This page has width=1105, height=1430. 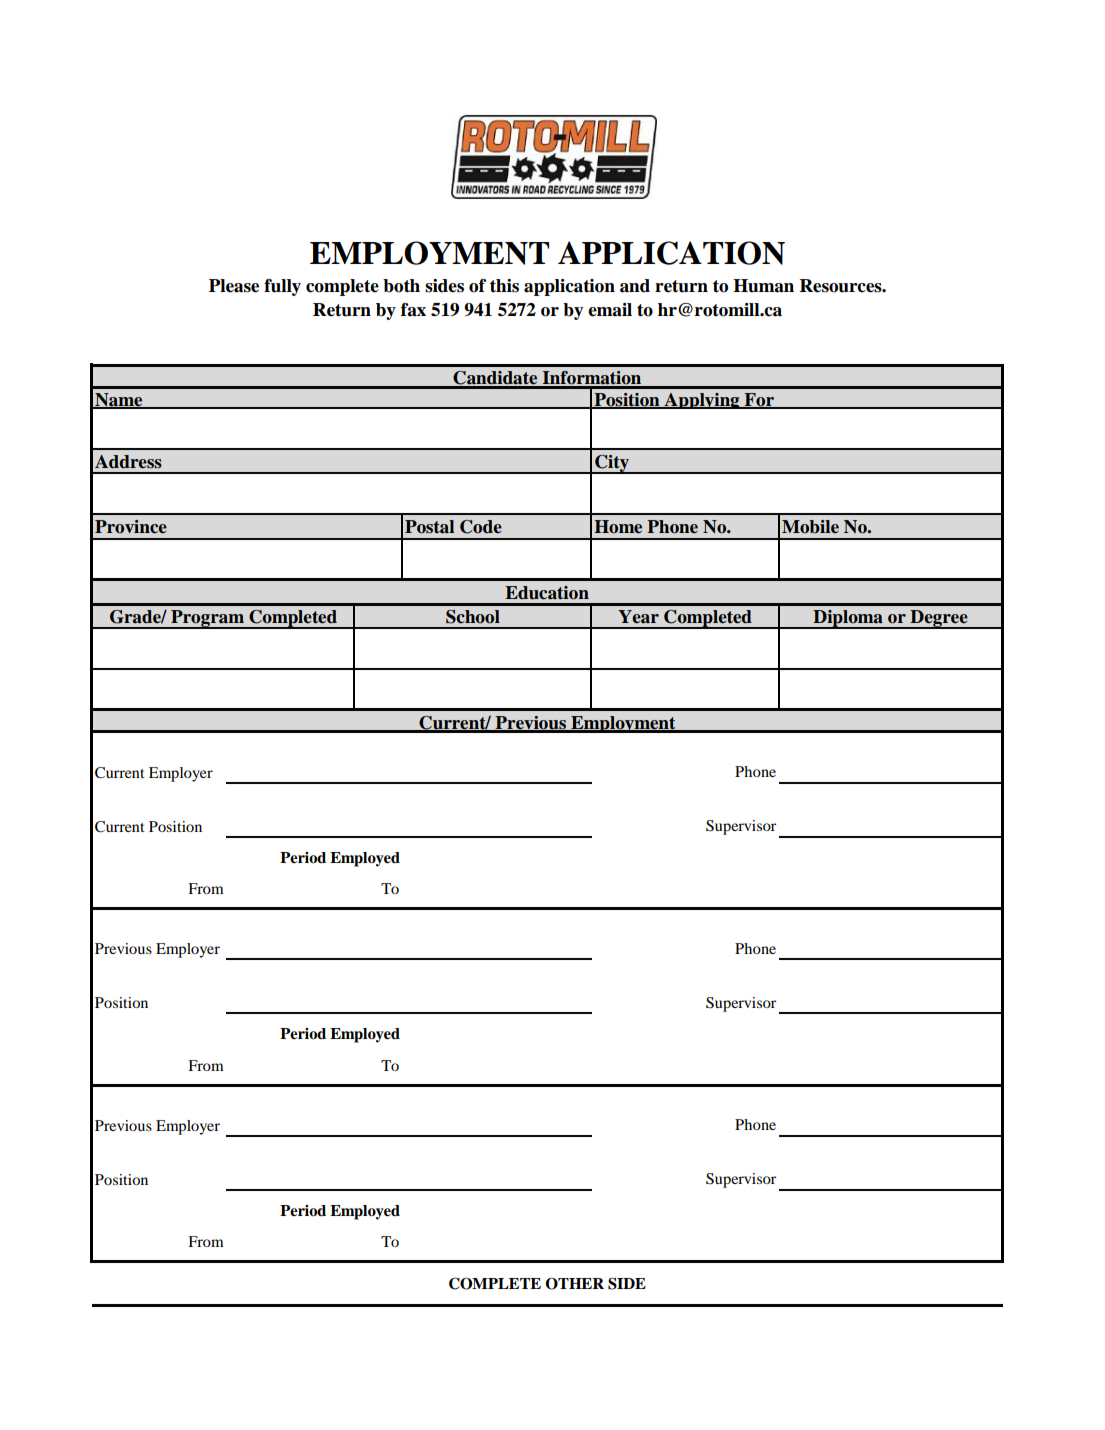 What do you see at coordinates (207, 619) in the page?
I see `Program` at bounding box center [207, 619].
